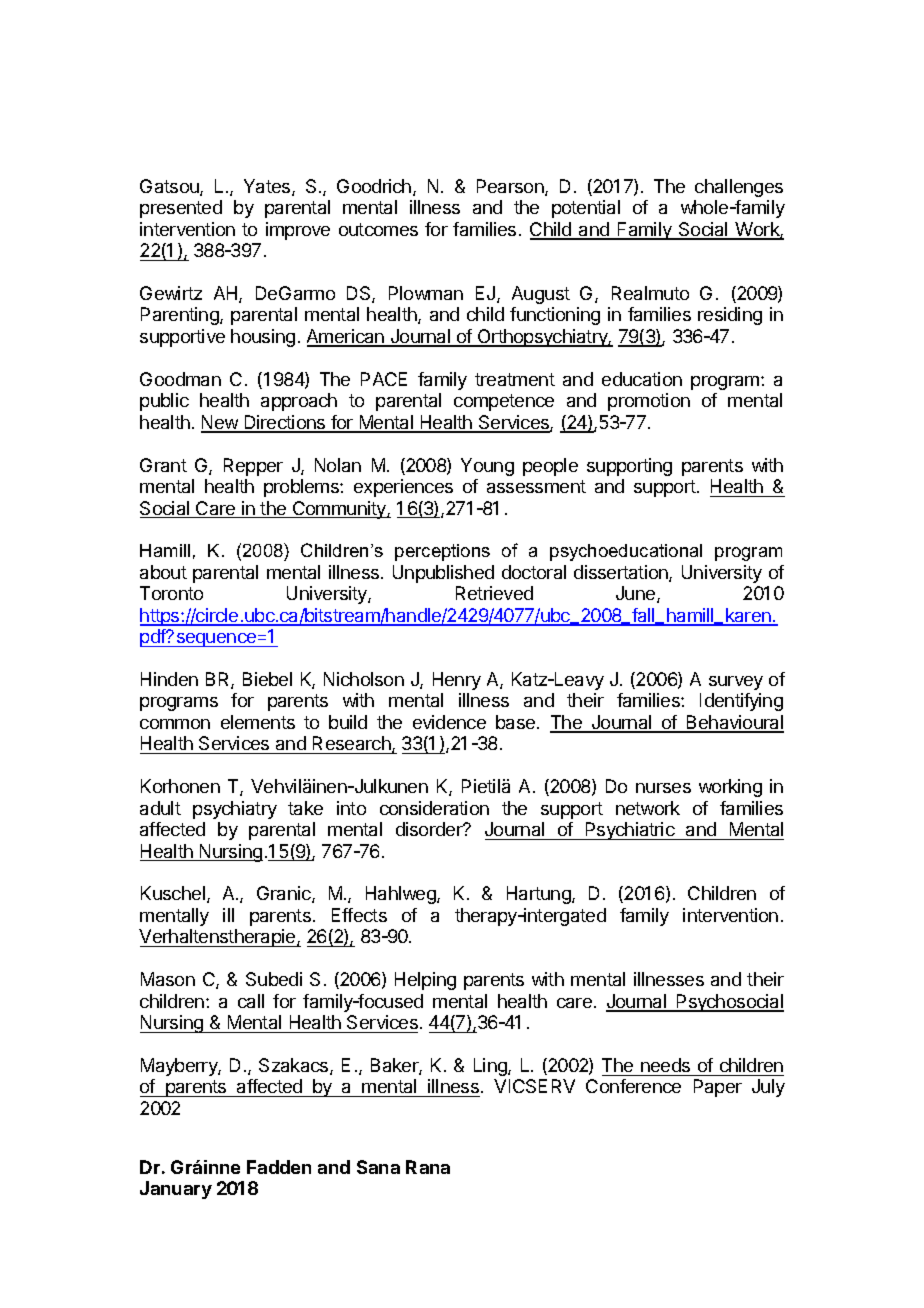 This document has height=1308, width=924. What do you see at coordinates (268, 187) in the document?
I see `Yates` at bounding box center [268, 187].
